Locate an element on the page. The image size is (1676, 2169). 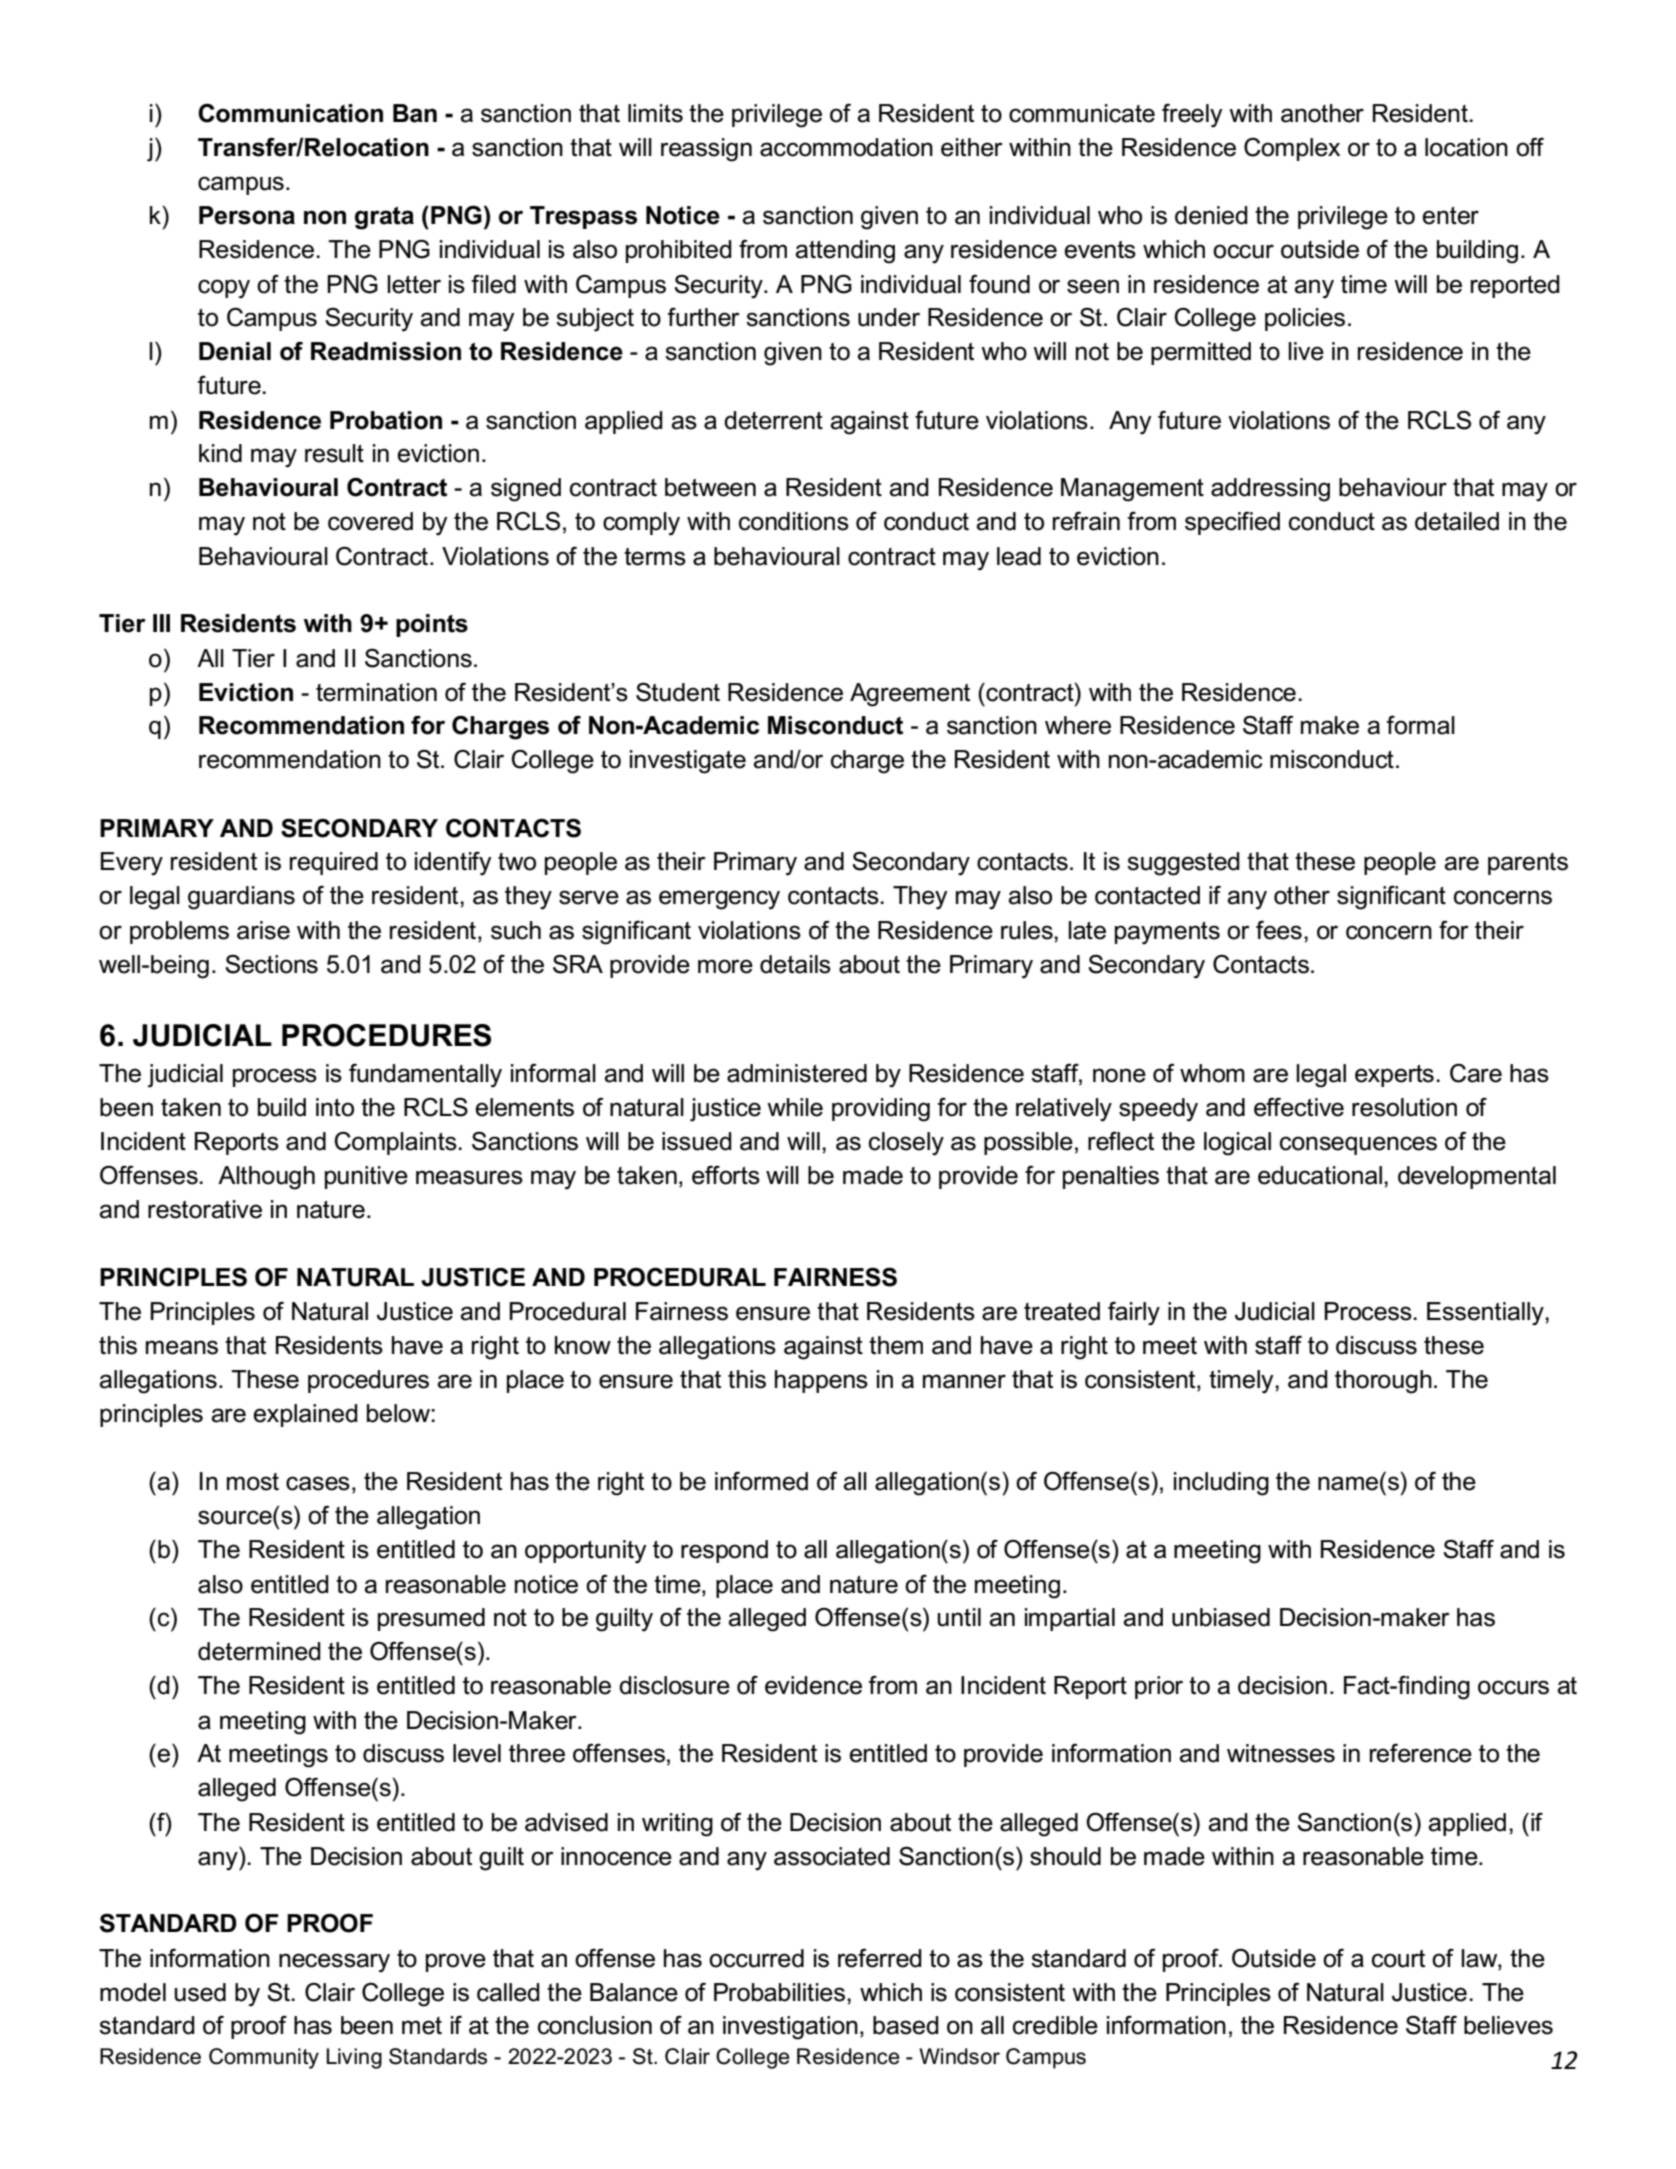
experts is located at coordinates (1394, 1076).
